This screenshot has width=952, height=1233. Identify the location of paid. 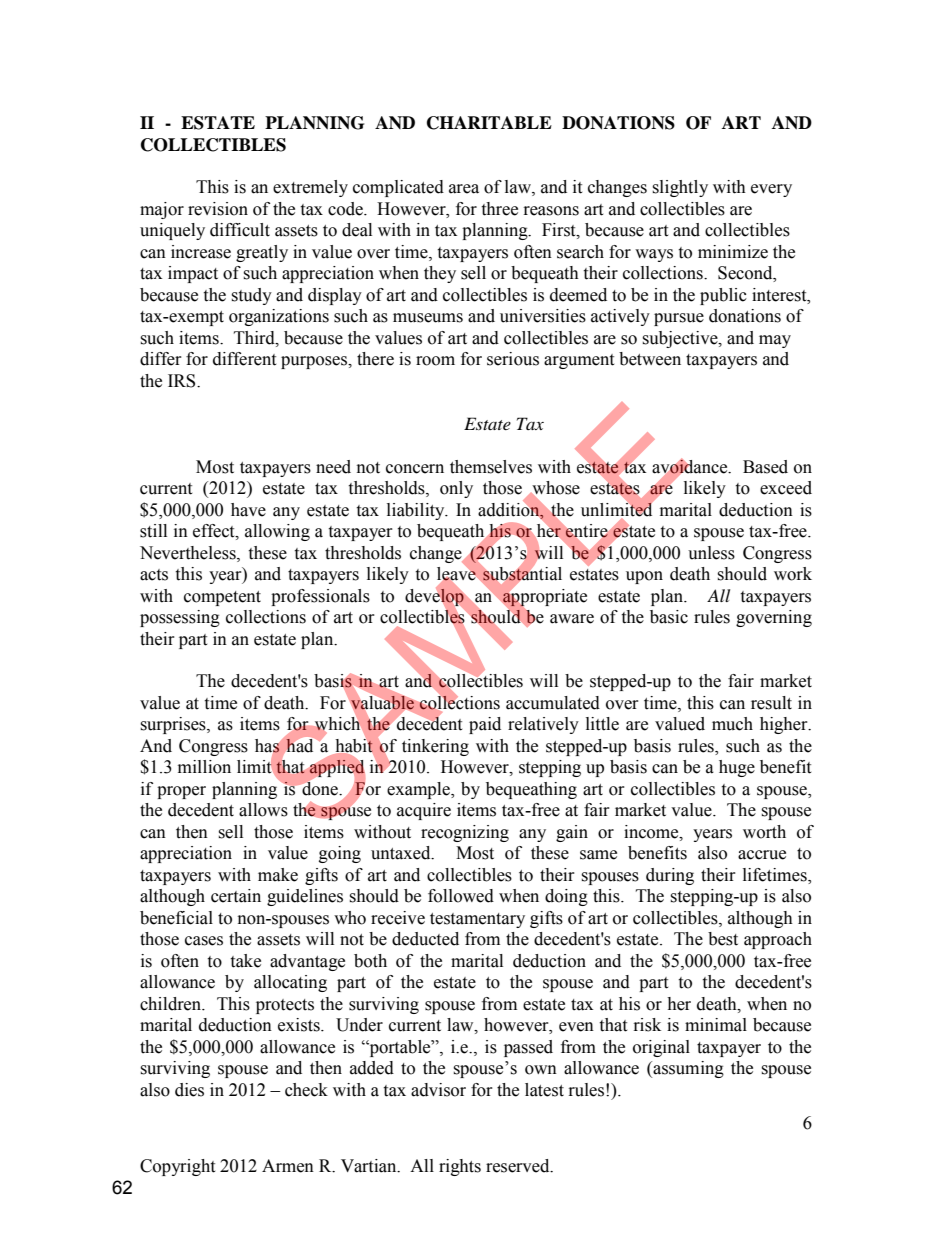
(485, 725).
